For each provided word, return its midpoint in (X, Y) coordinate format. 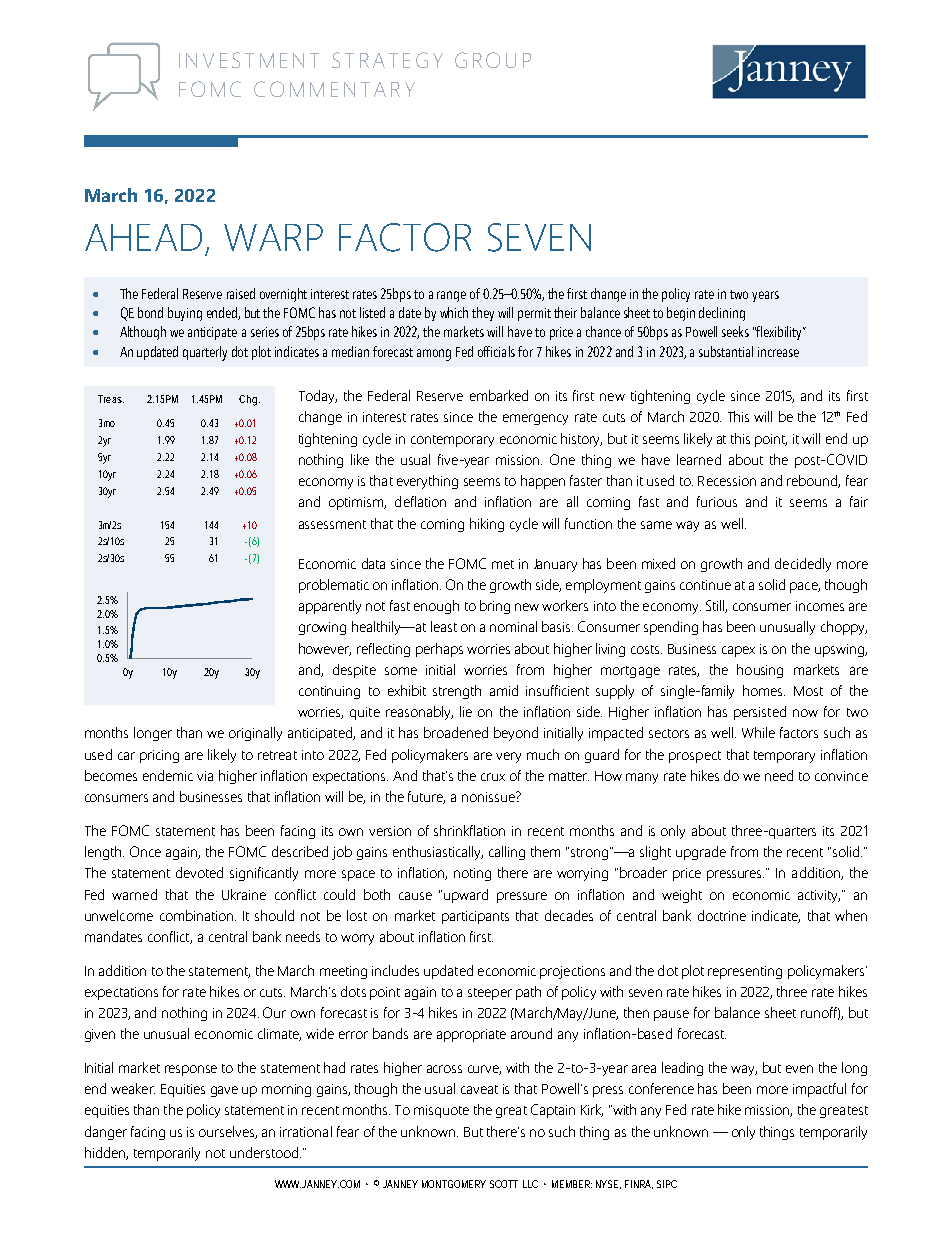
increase (778, 352)
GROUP (493, 60)
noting (472, 874)
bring (495, 607)
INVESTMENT (249, 60)
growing (322, 628)
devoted (199, 872)
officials (496, 351)
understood (265, 1152)
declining (722, 314)
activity (819, 896)
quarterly (205, 353)
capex (738, 651)
